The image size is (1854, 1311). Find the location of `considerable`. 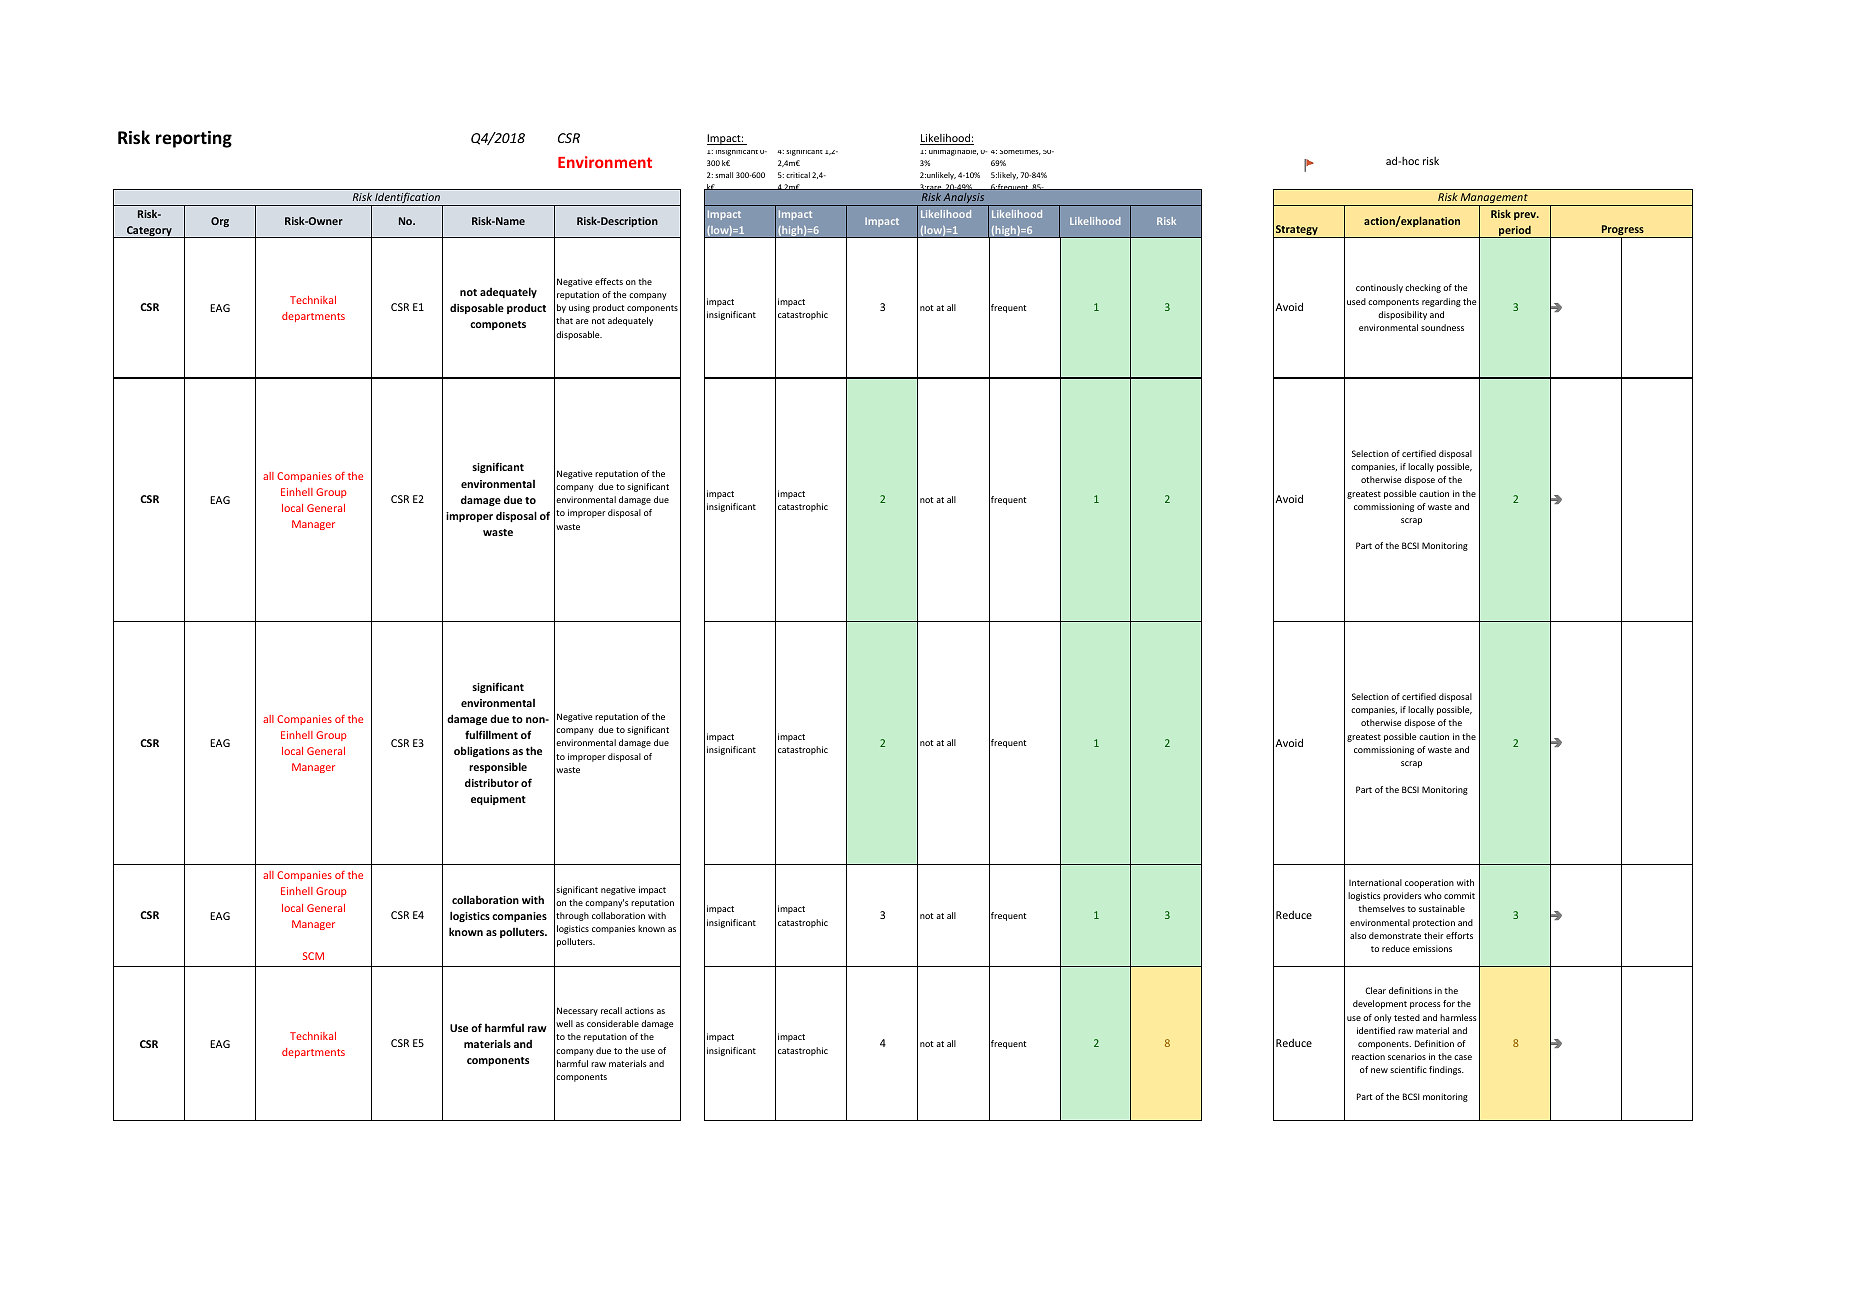

considerable is located at coordinates (613, 1023).
